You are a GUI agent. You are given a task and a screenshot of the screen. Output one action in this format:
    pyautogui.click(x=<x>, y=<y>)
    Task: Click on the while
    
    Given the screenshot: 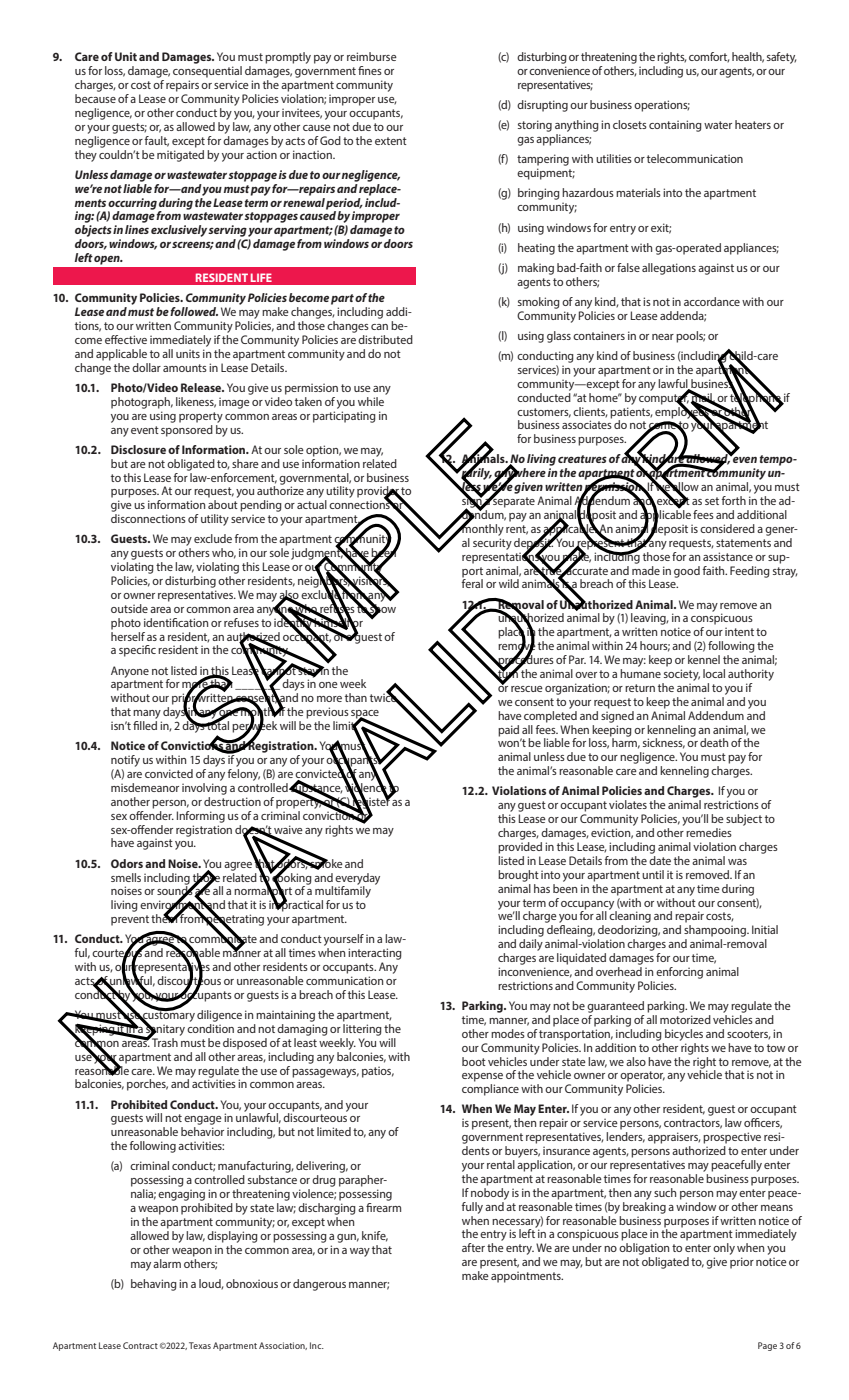 What is the action you would take?
    pyautogui.click(x=372, y=400)
